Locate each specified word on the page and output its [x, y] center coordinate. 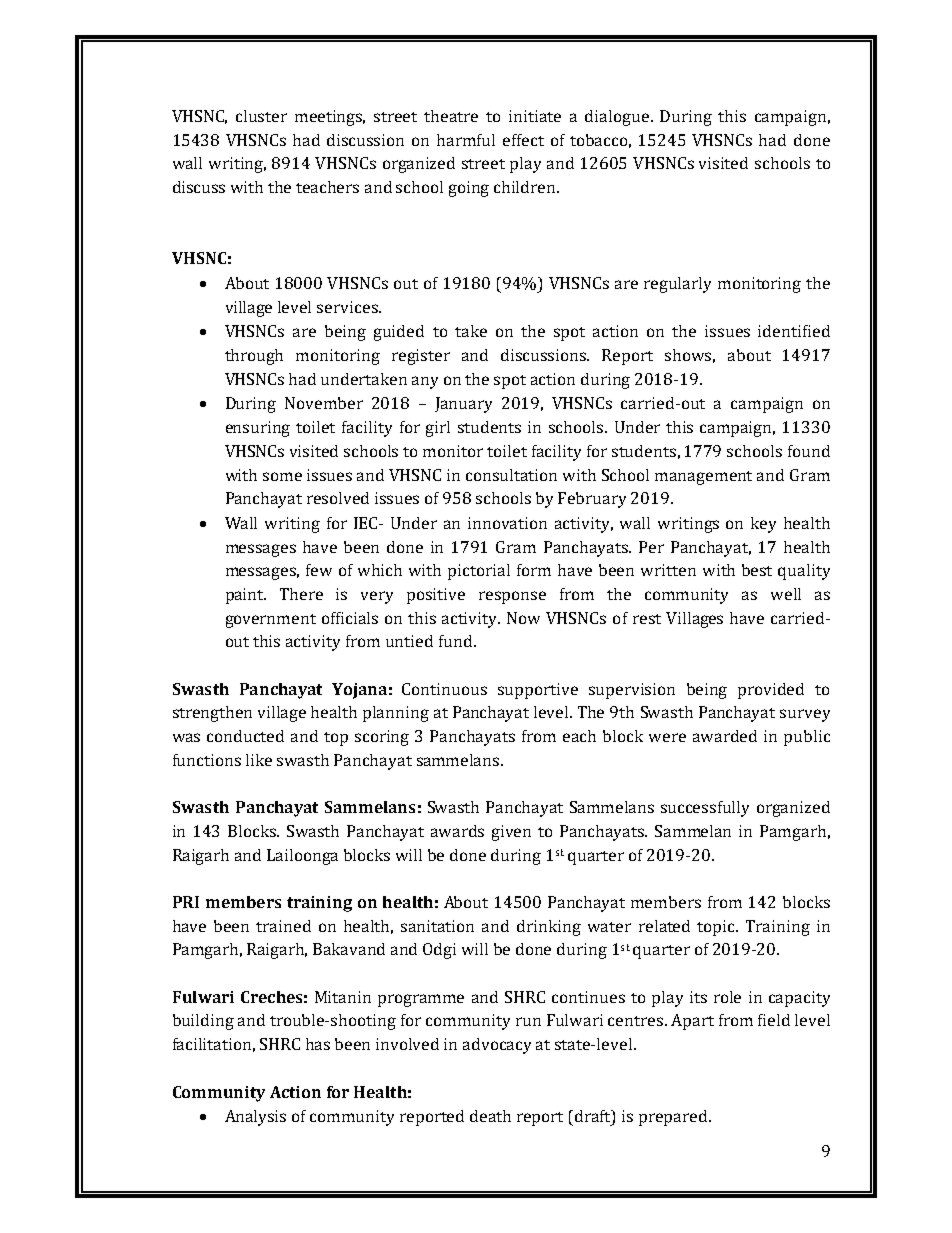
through [254, 357]
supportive [538, 691]
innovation [507, 523]
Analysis [255, 1118]
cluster [261, 116]
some [282, 476]
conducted [245, 736]
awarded [725, 736]
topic [717, 928]
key [763, 525]
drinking [549, 928]
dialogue [618, 118]
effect [523, 140]
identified [794, 331]
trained [283, 926]
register [421, 357]
